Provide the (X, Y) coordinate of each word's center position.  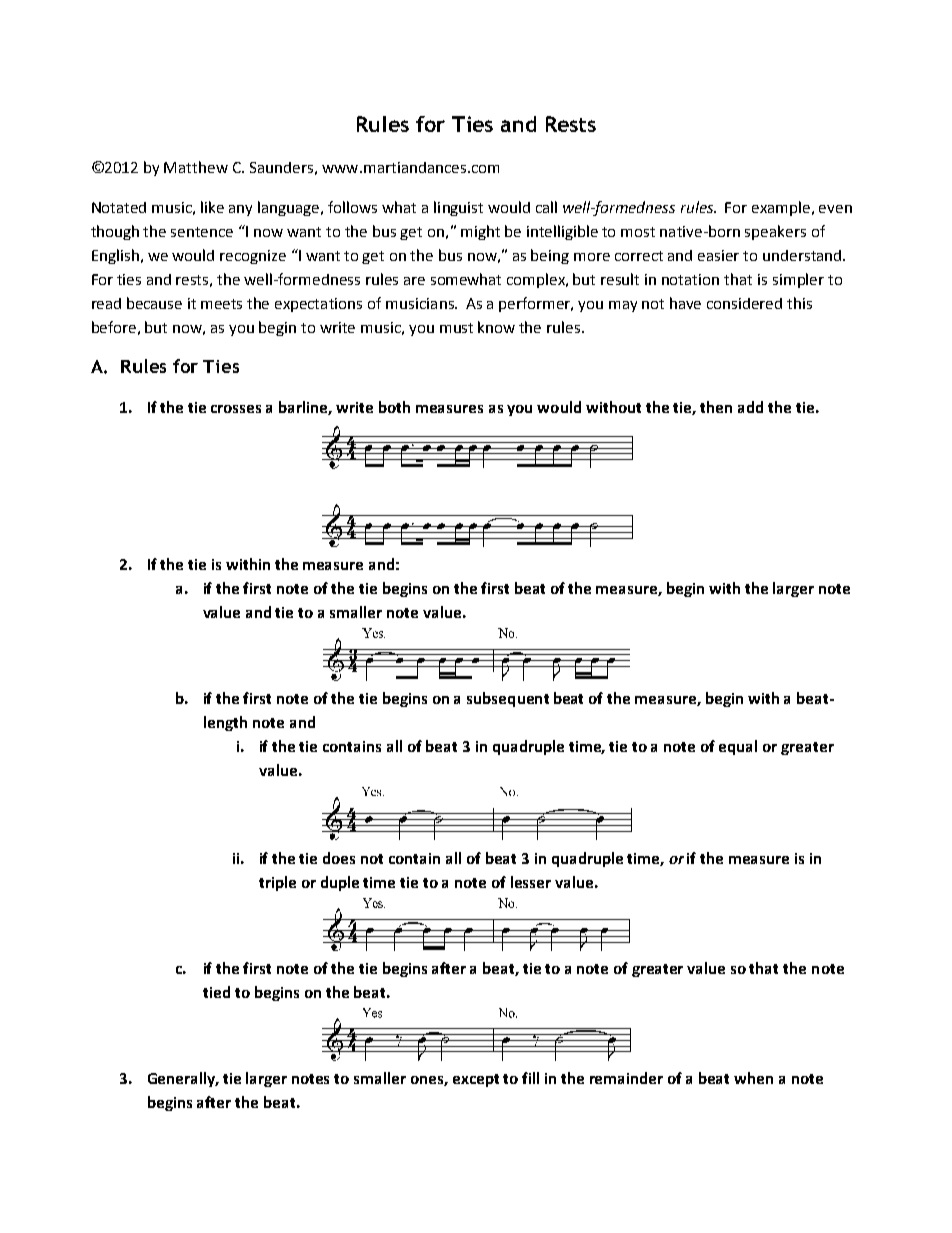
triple (277, 883)
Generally (183, 1079)
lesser (531, 882)
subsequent (508, 699)
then (716, 407)
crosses (236, 409)
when (753, 1078)
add (750, 407)
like (212, 207)
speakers (775, 232)
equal (738, 747)
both (394, 407)
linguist (458, 208)
